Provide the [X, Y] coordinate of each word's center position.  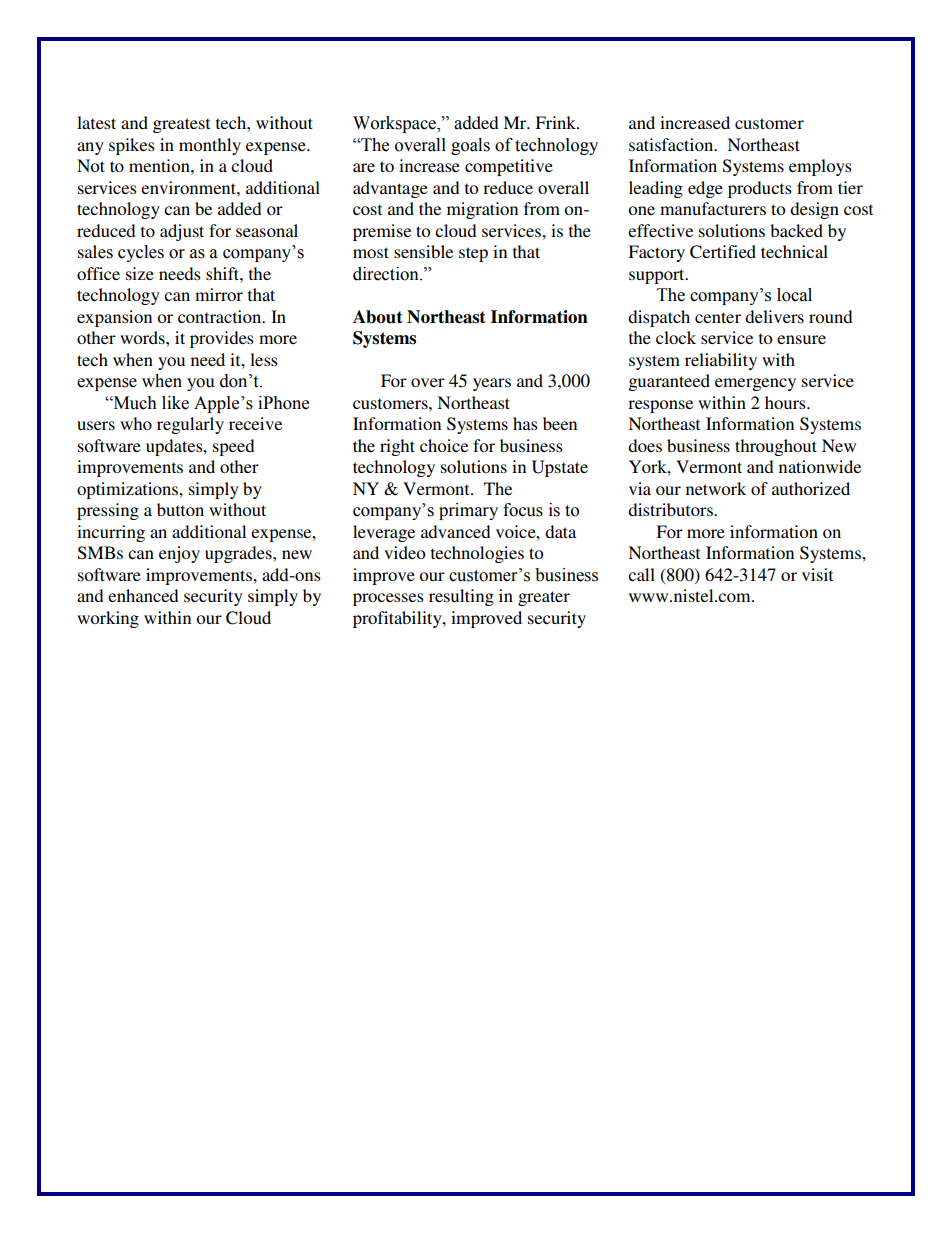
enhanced [143, 595]
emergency [755, 384]
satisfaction [672, 144]
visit [817, 574]
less [264, 359]
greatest [181, 125]
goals [470, 146]
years [492, 384]
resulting [461, 597]
